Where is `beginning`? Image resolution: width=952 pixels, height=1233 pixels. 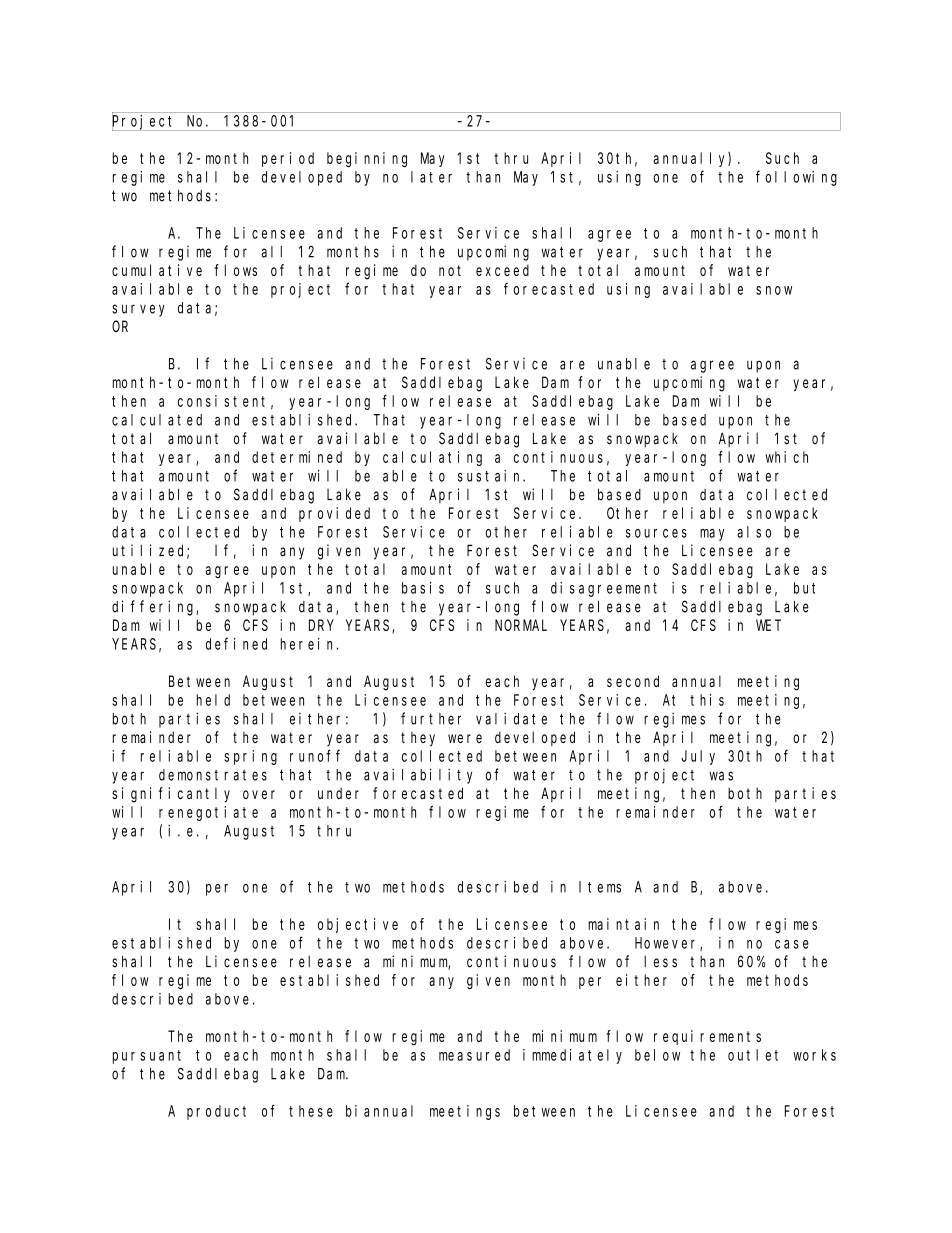
beginning is located at coordinates (367, 159).
